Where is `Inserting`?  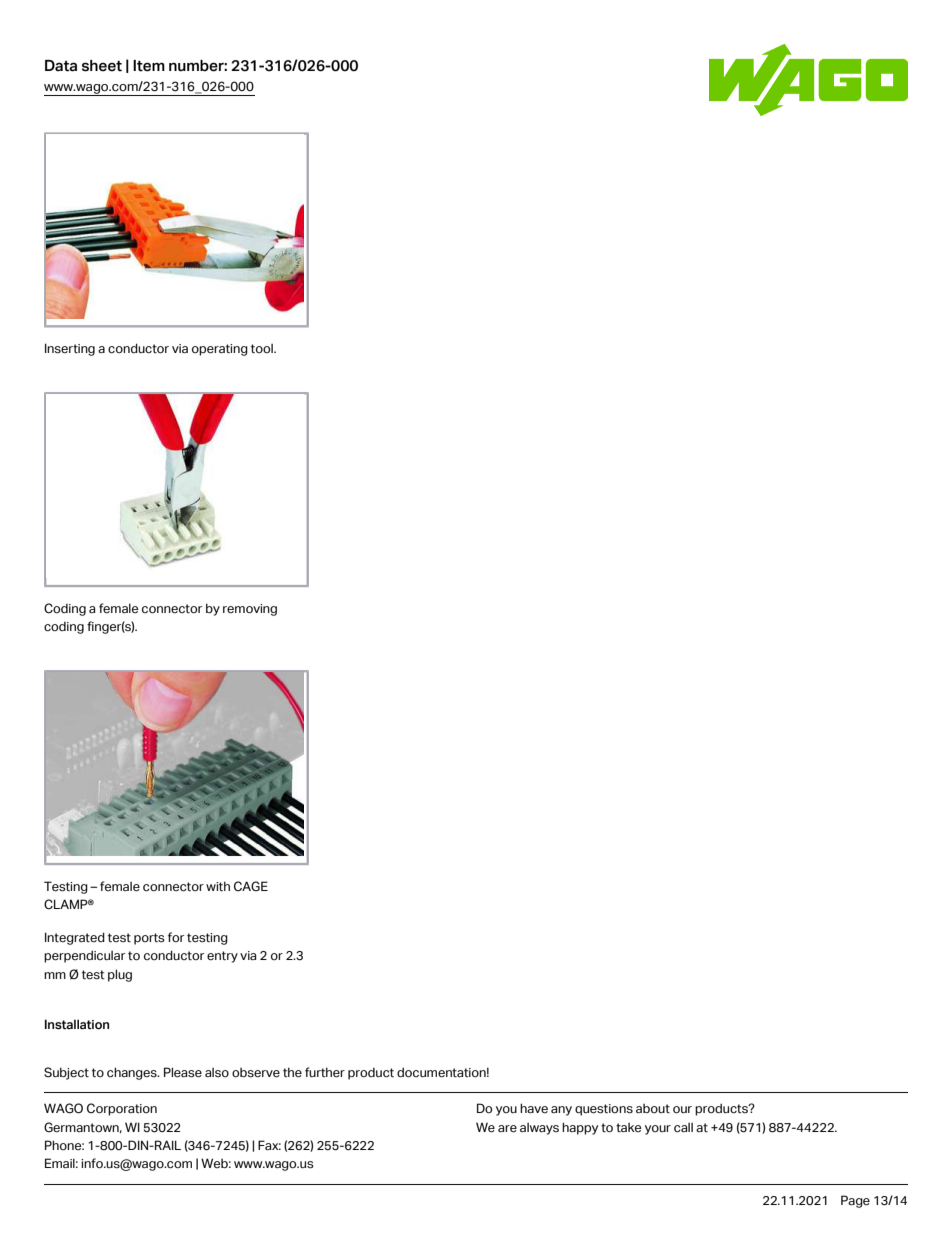 Inserting is located at coordinates (70, 349).
